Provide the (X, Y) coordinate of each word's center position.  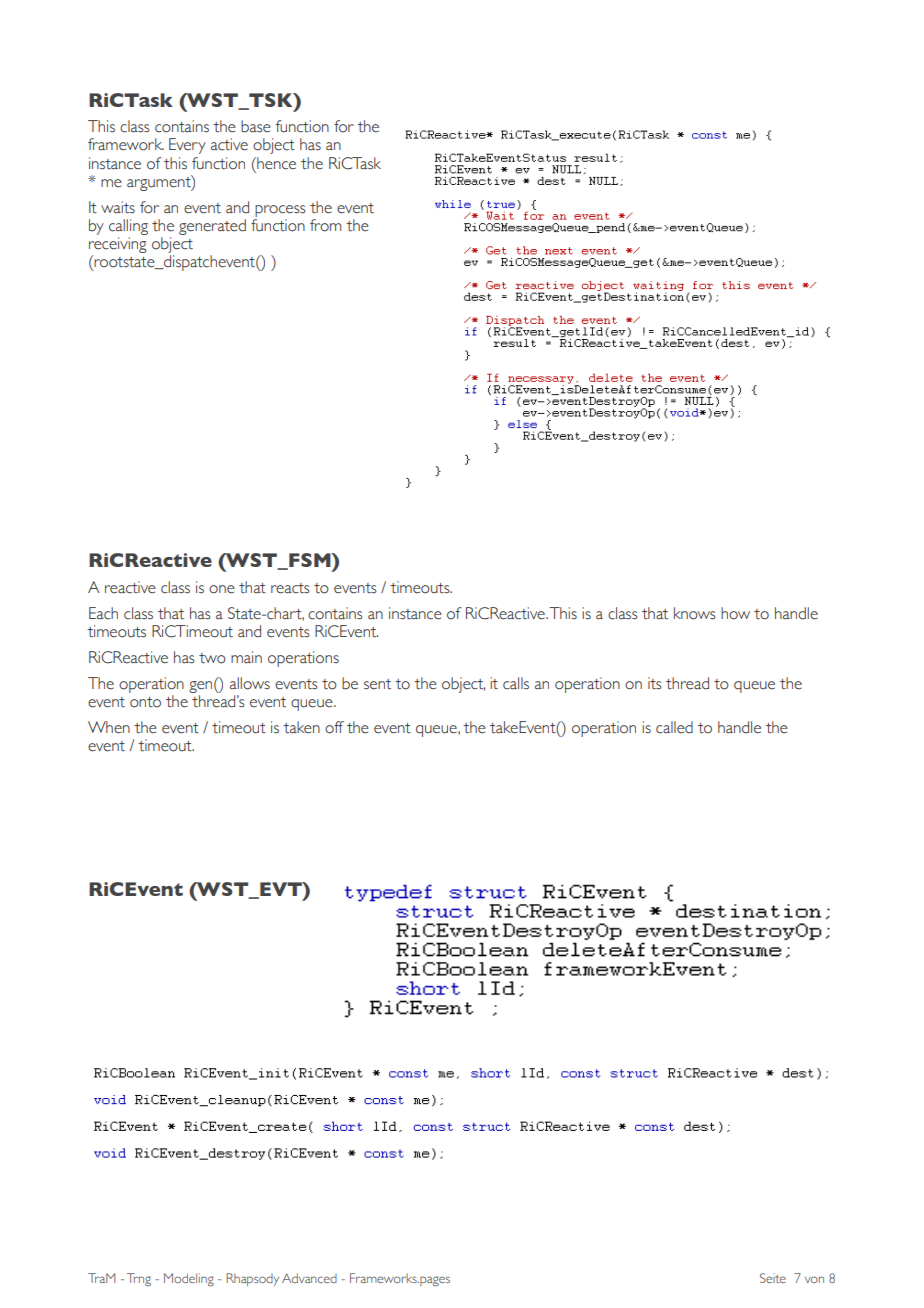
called (674, 727)
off (334, 727)
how (735, 613)
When (109, 727)
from (326, 225)
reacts (290, 588)
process (280, 211)
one (222, 589)
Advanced (309, 1278)
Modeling (189, 1280)
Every (187, 146)
